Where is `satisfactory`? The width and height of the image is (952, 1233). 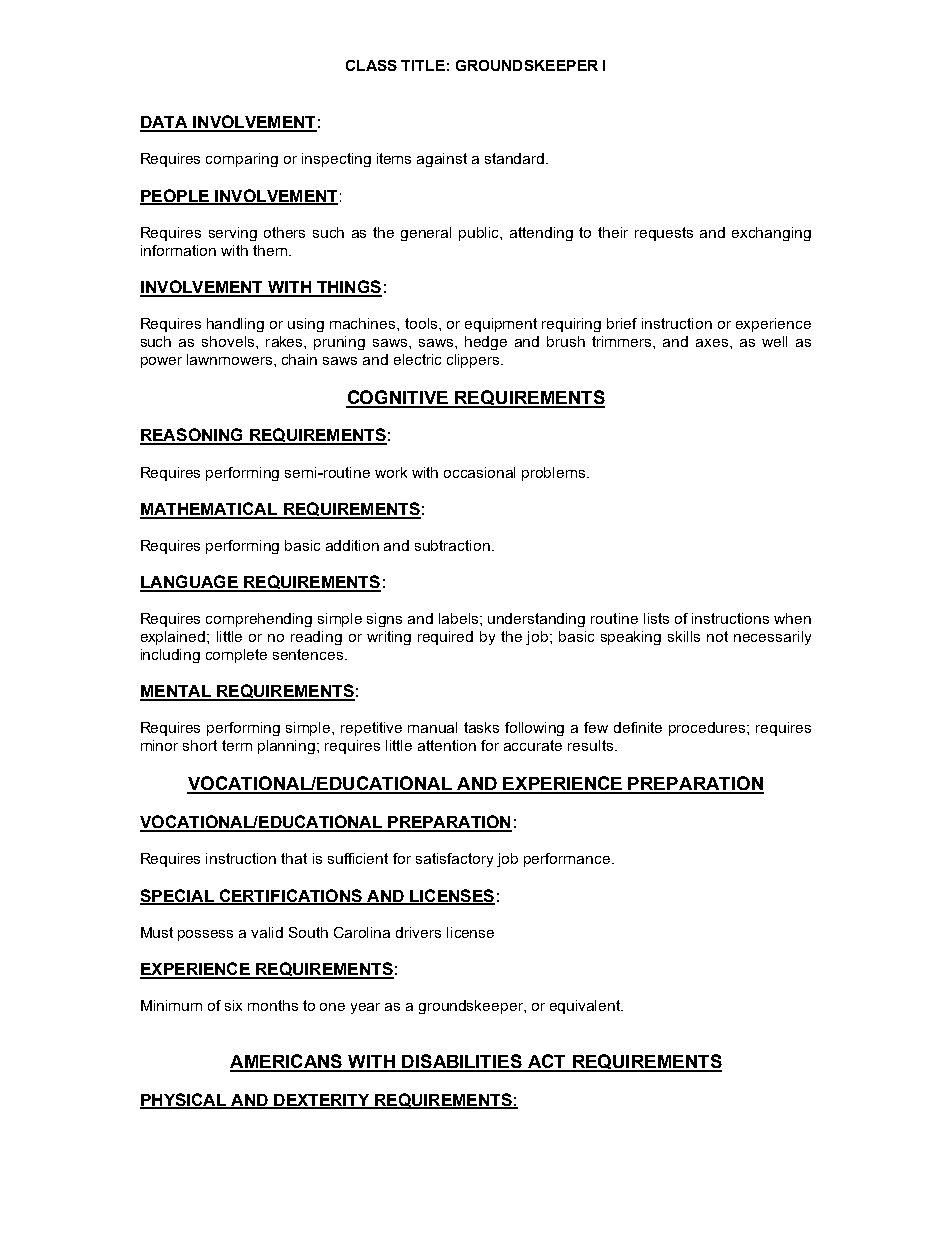
satisfactory is located at coordinates (454, 860).
